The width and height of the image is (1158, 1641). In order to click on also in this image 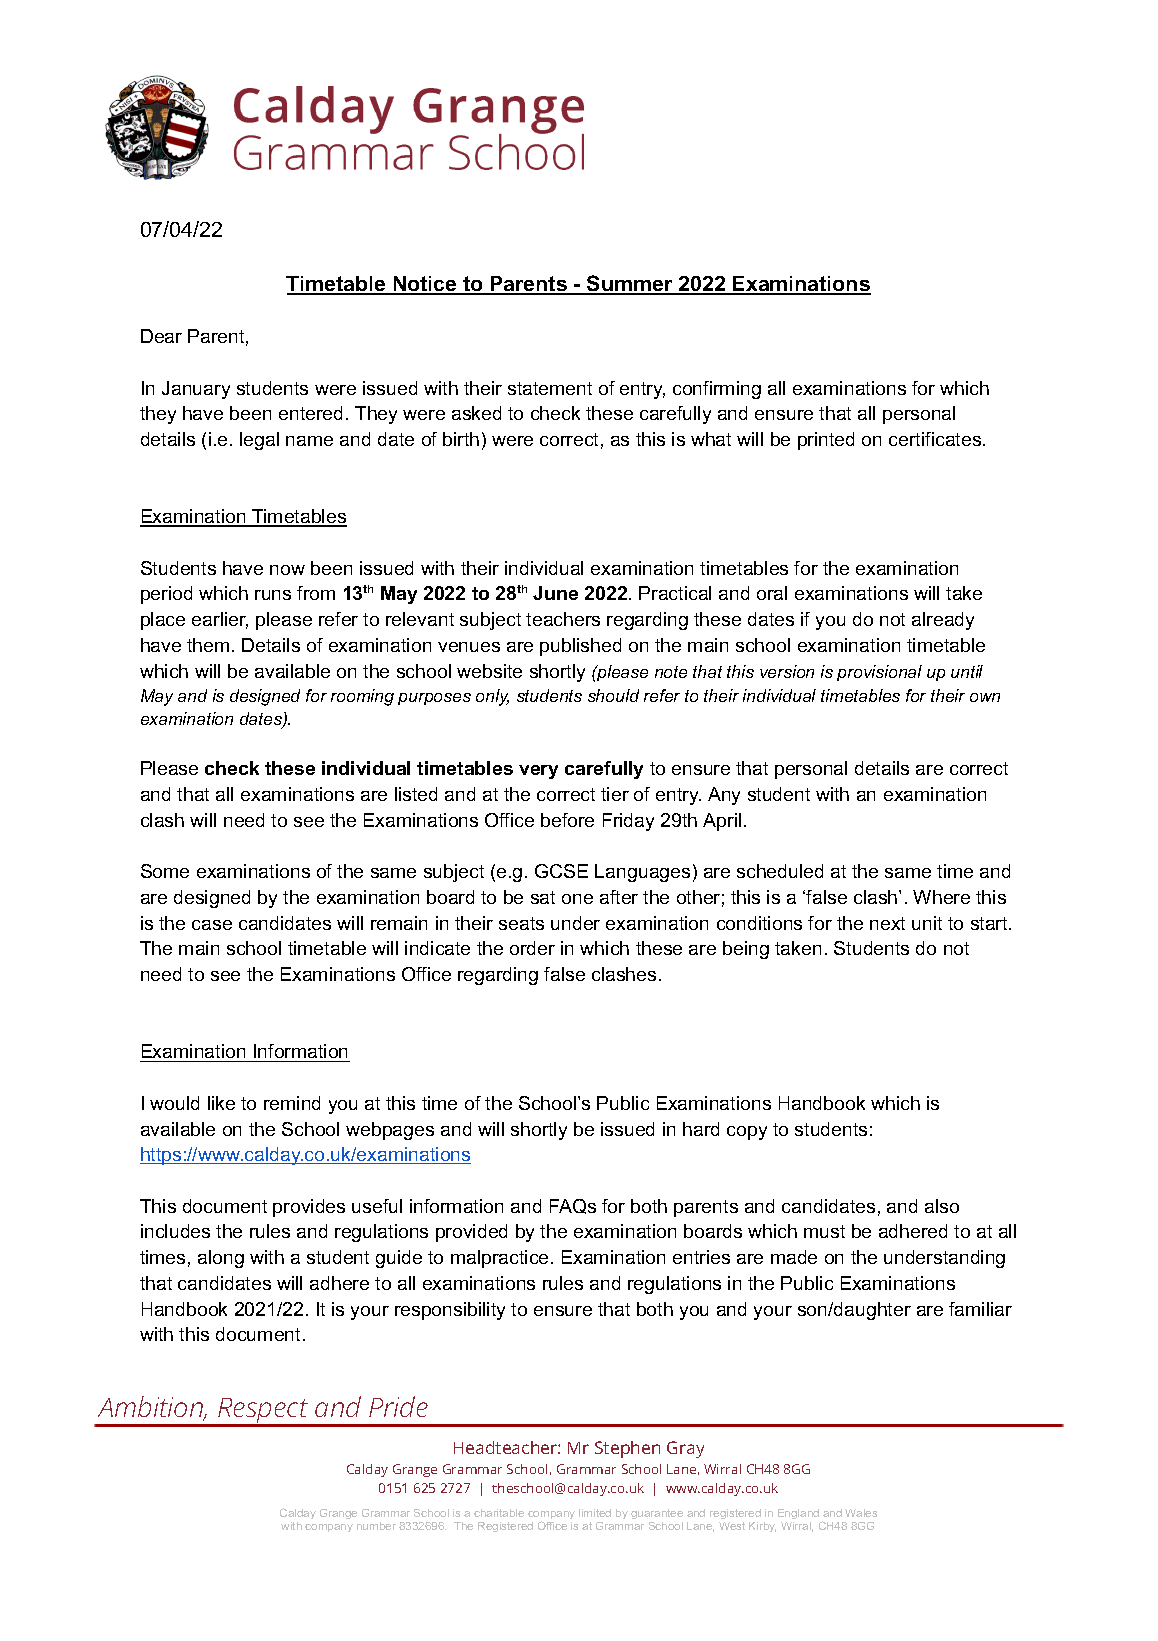, I will do `click(942, 1206)`.
